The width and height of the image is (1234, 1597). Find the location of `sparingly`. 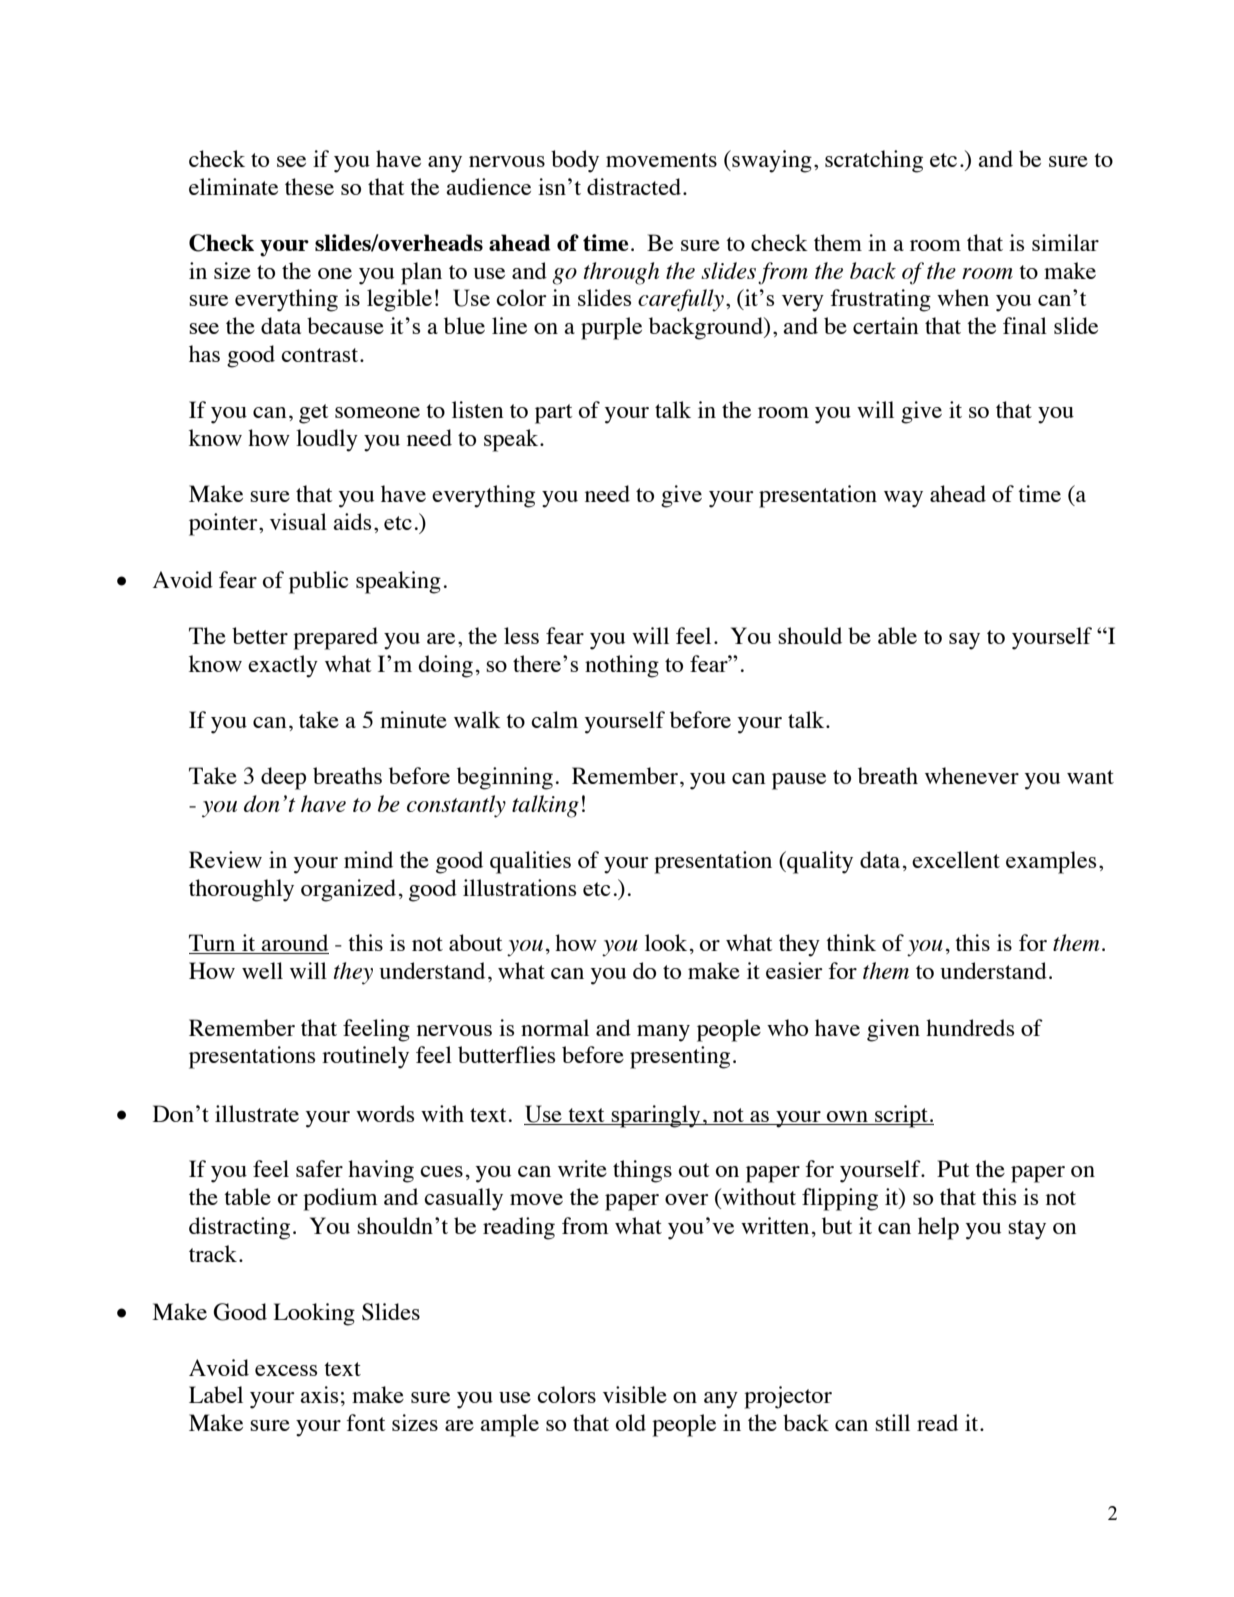

sparingly is located at coordinates (656, 1116).
